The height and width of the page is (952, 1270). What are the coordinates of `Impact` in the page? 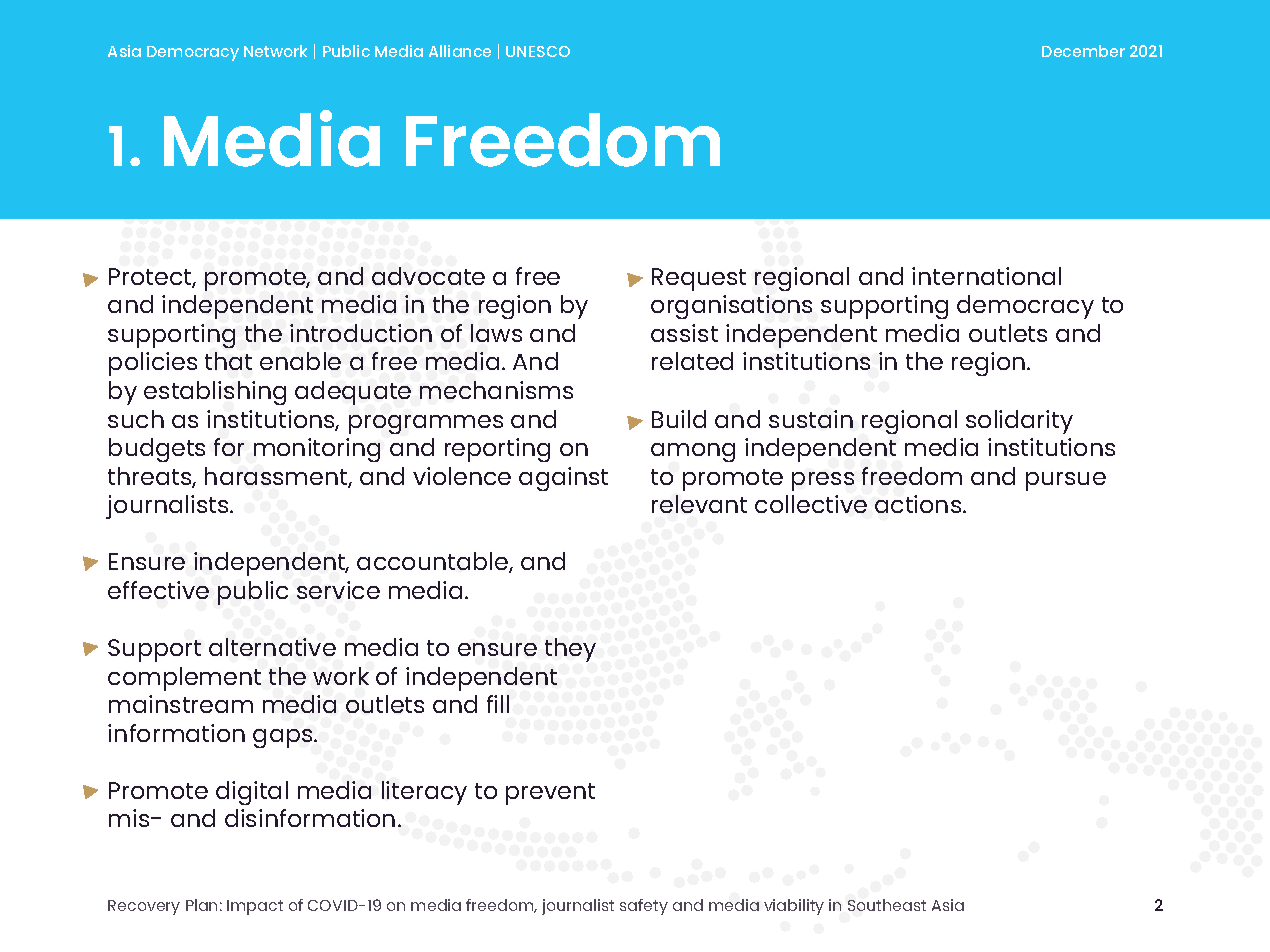 It's located at (255, 907).
